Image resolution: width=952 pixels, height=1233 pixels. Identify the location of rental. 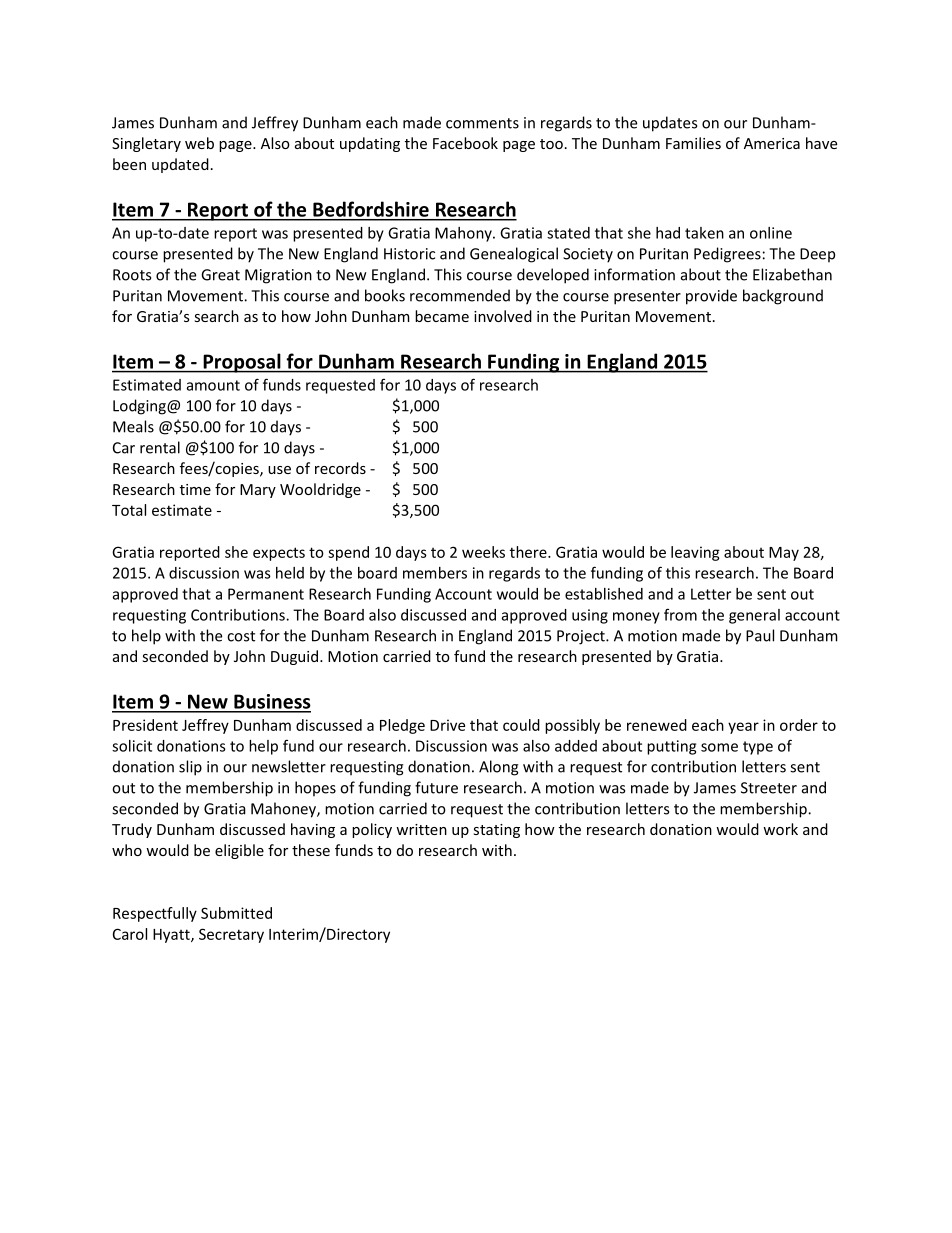
(160, 447).
